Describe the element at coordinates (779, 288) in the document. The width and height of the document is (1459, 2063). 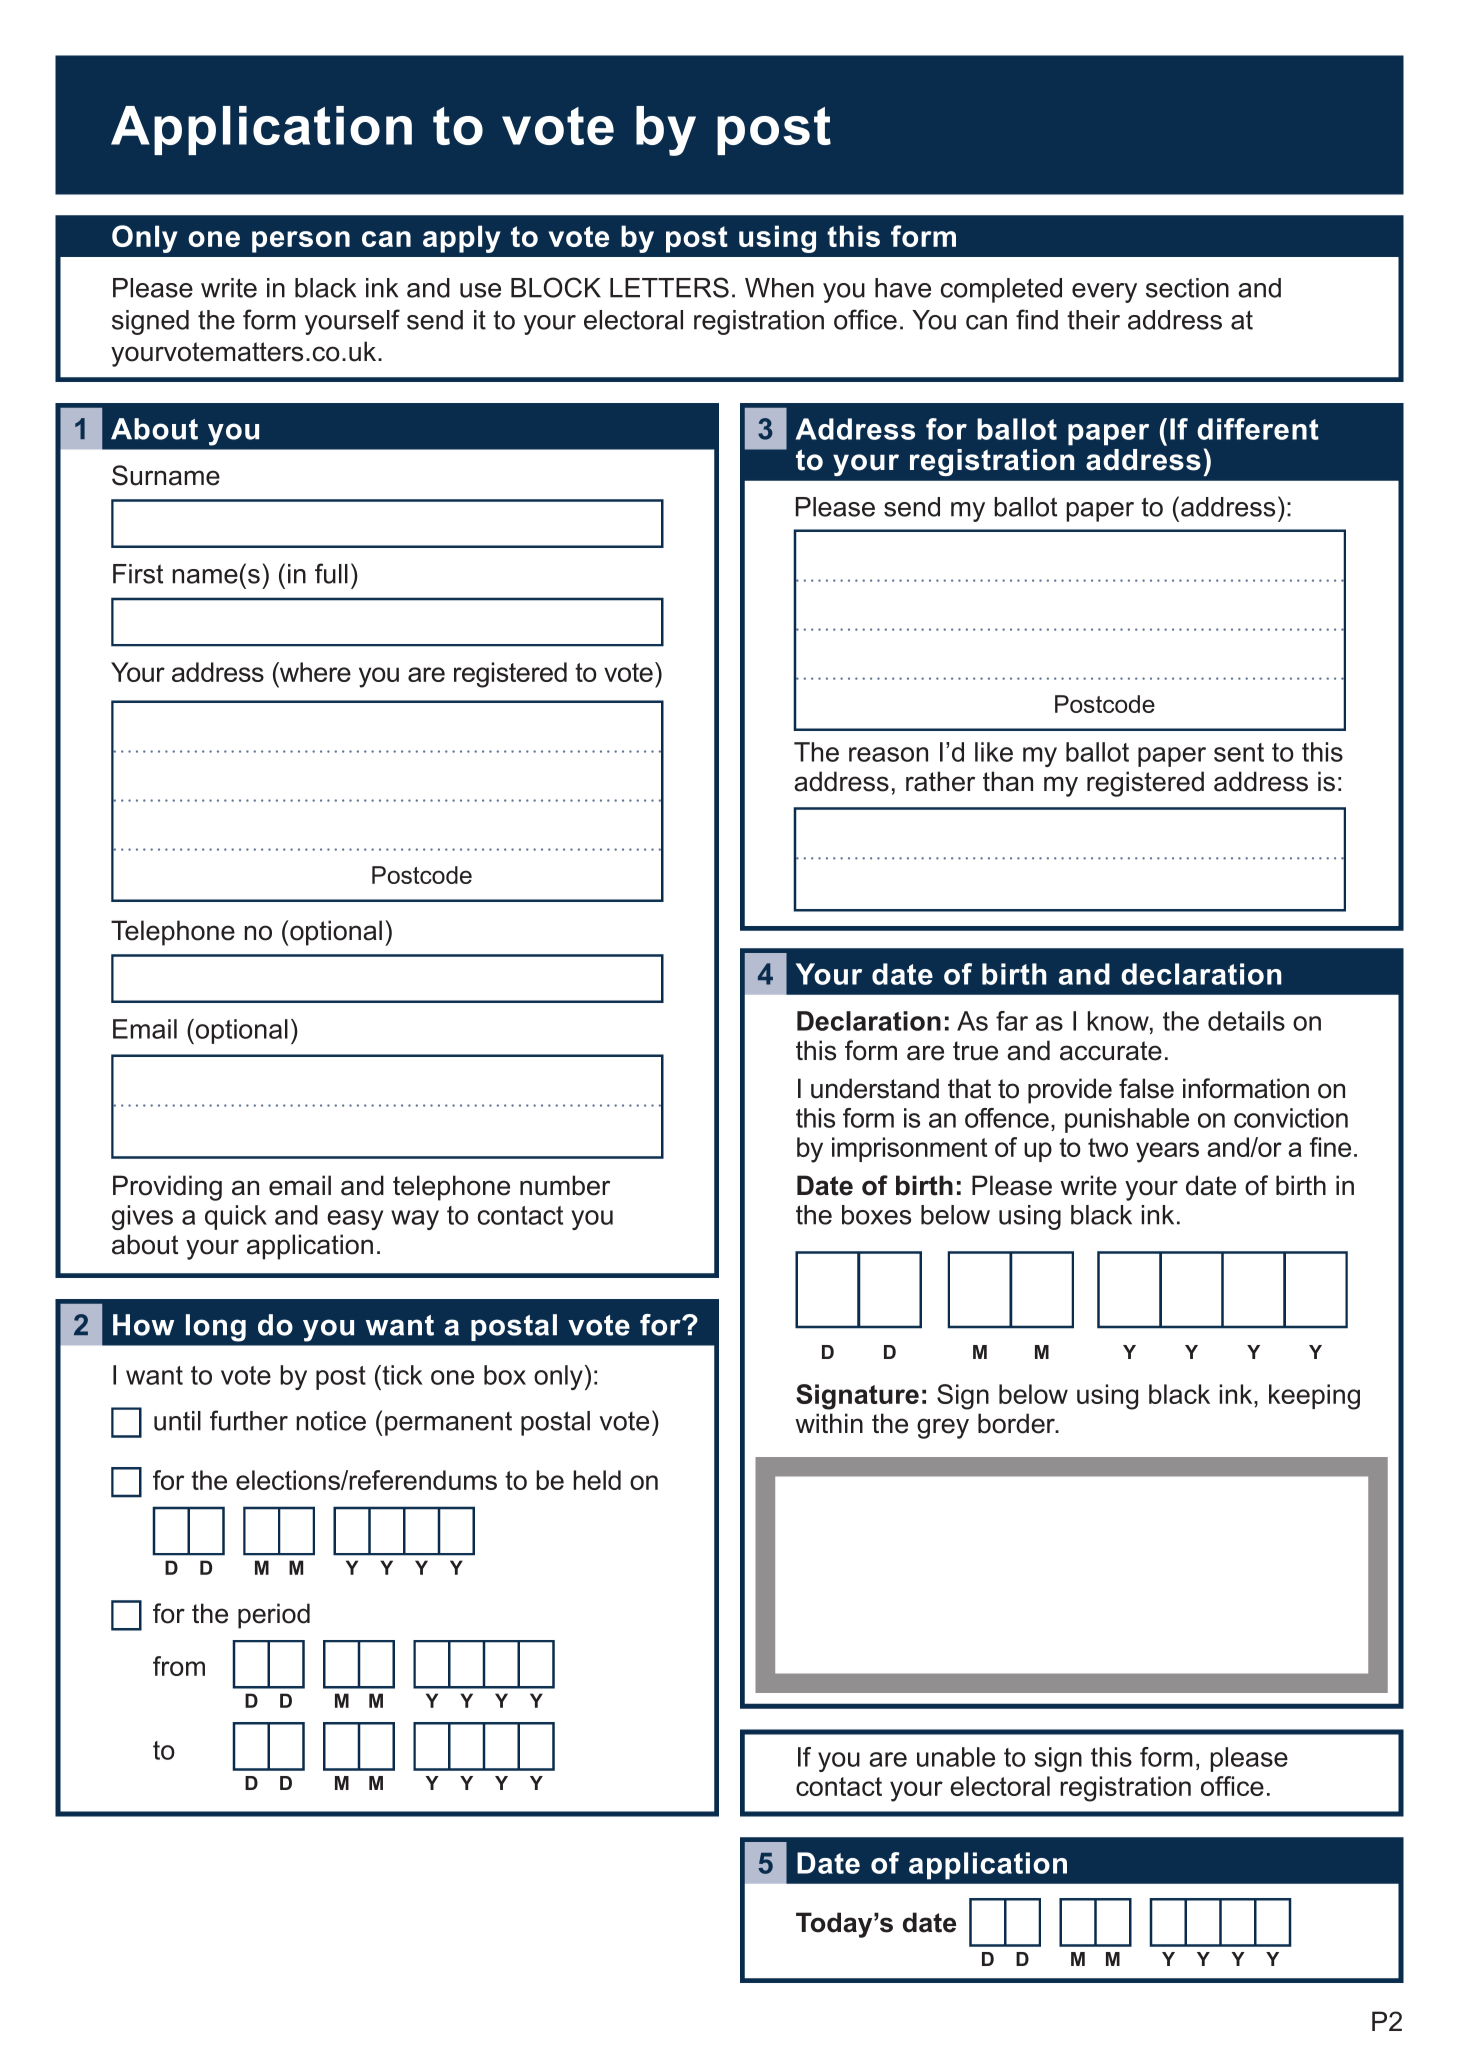
I see `When` at that location.
